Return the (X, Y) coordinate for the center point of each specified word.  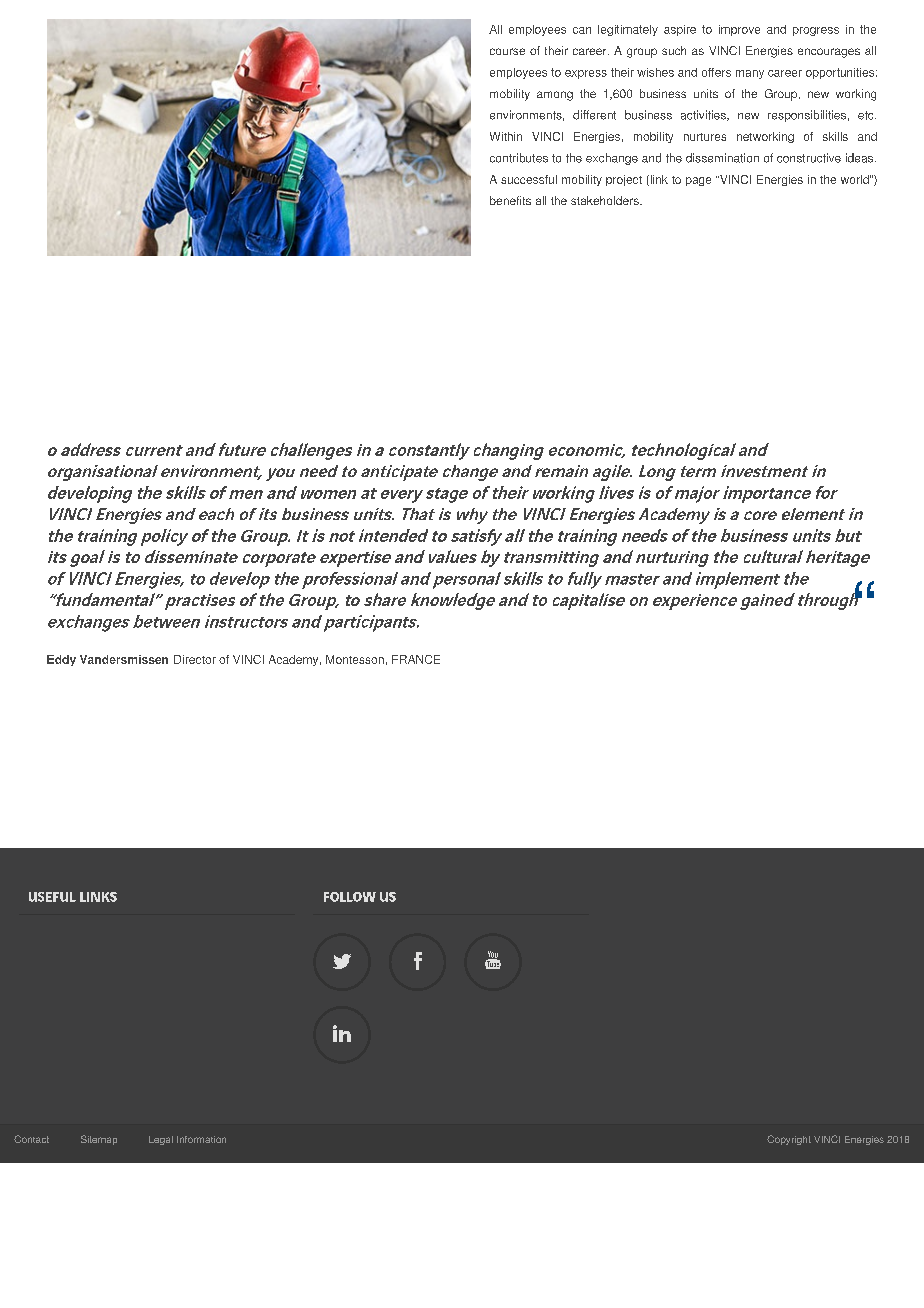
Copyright (789, 1140)
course (507, 51)
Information (201, 1139)
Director (195, 659)
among (555, 96)
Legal (161, 1140)
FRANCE (416, 659)
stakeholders (606, 200)
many (750, 74)
